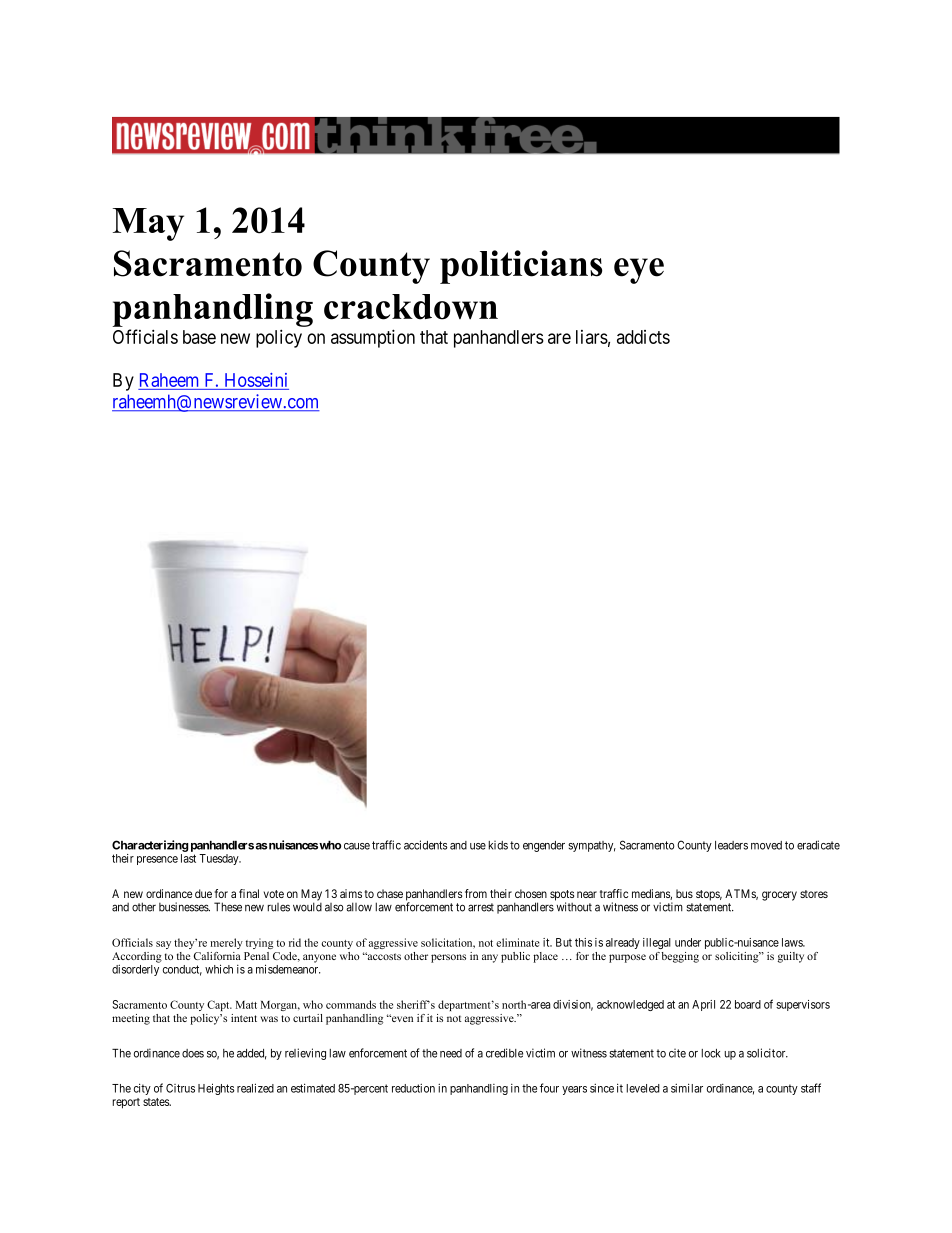 This document has width=952, height=1233. I want to click on need, so click(451, 1053).
